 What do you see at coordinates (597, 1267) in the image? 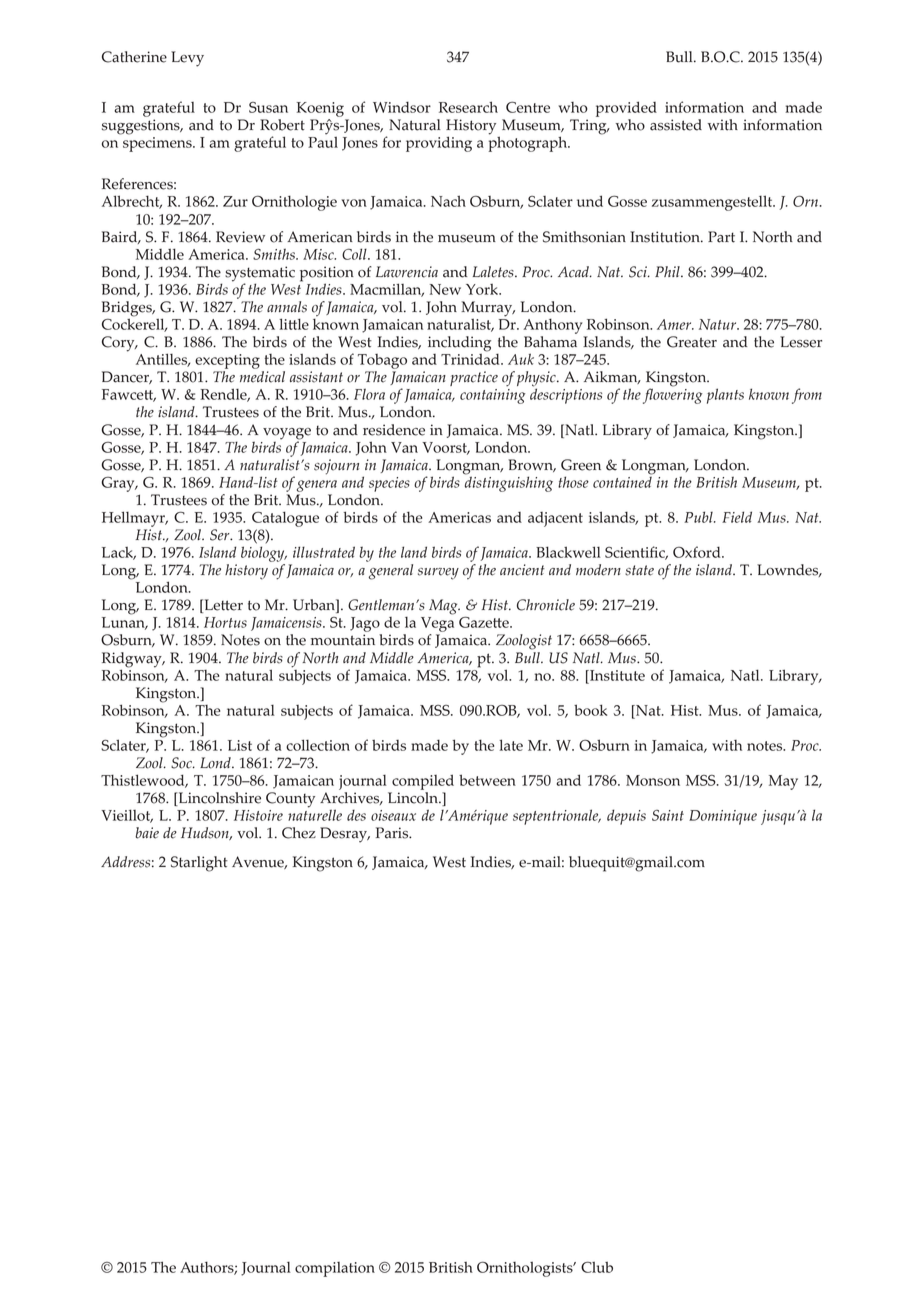
I see `Club` at bounding box center [597, 1267].
